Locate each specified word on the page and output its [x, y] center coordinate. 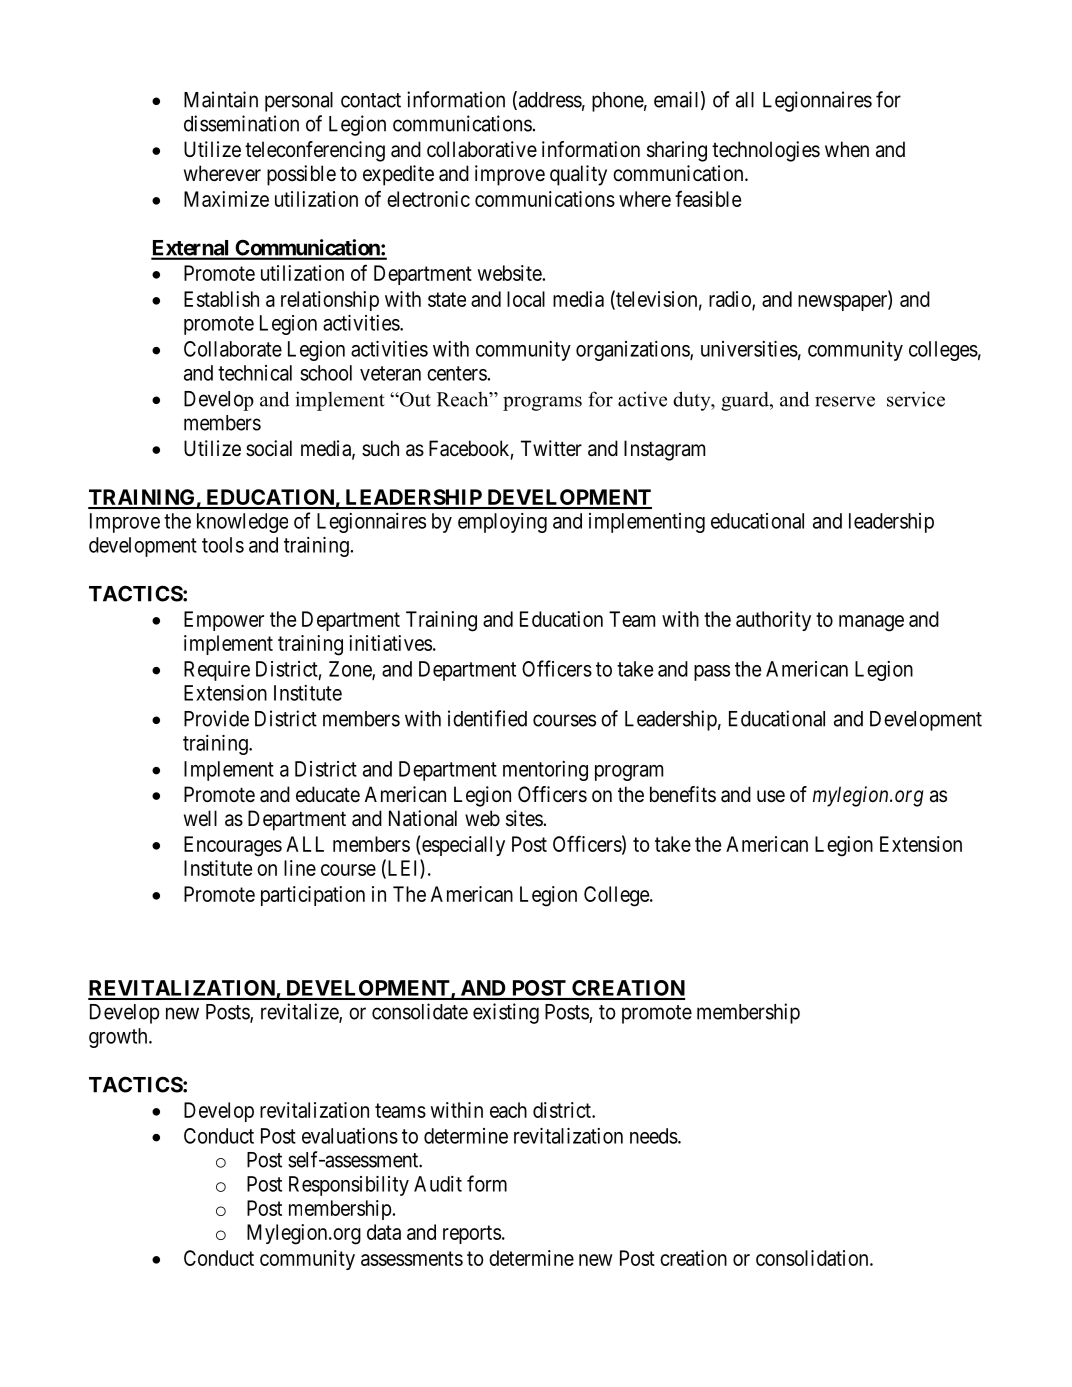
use [771, 796]
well [200, 818]
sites [524, 818]
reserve [845, 401]
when [847, 149]
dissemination [241, 123]
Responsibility [349, 1186]
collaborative [482, 149]
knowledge [242, 523]
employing [502, 523]
